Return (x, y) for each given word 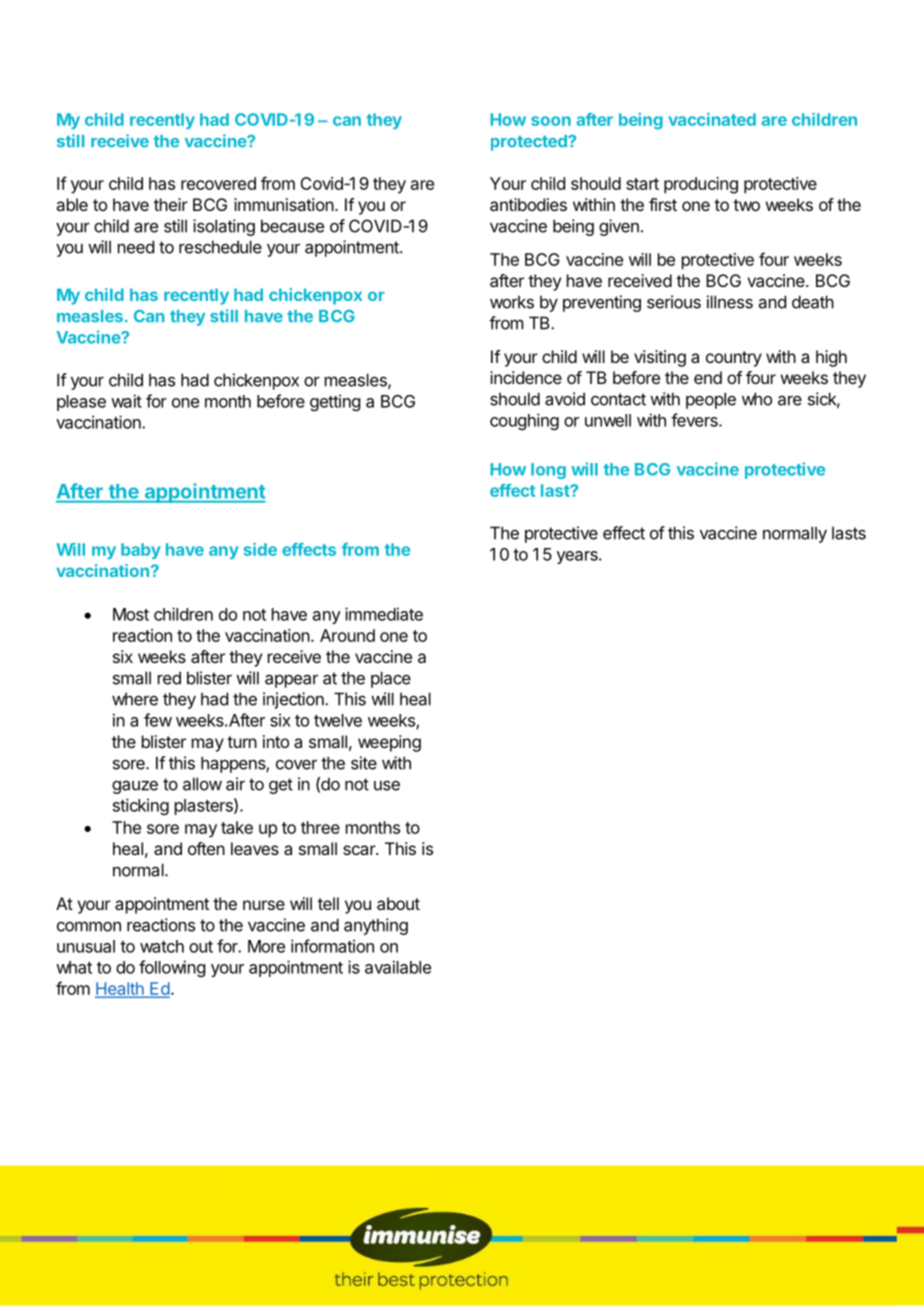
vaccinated (712, 119)
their (171, 204)
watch (162, 946)
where (135, 699)
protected (530, 143)
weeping (389, 743)
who (757, 399)
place (391, 679)
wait (126, 401)
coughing (524, 421)
